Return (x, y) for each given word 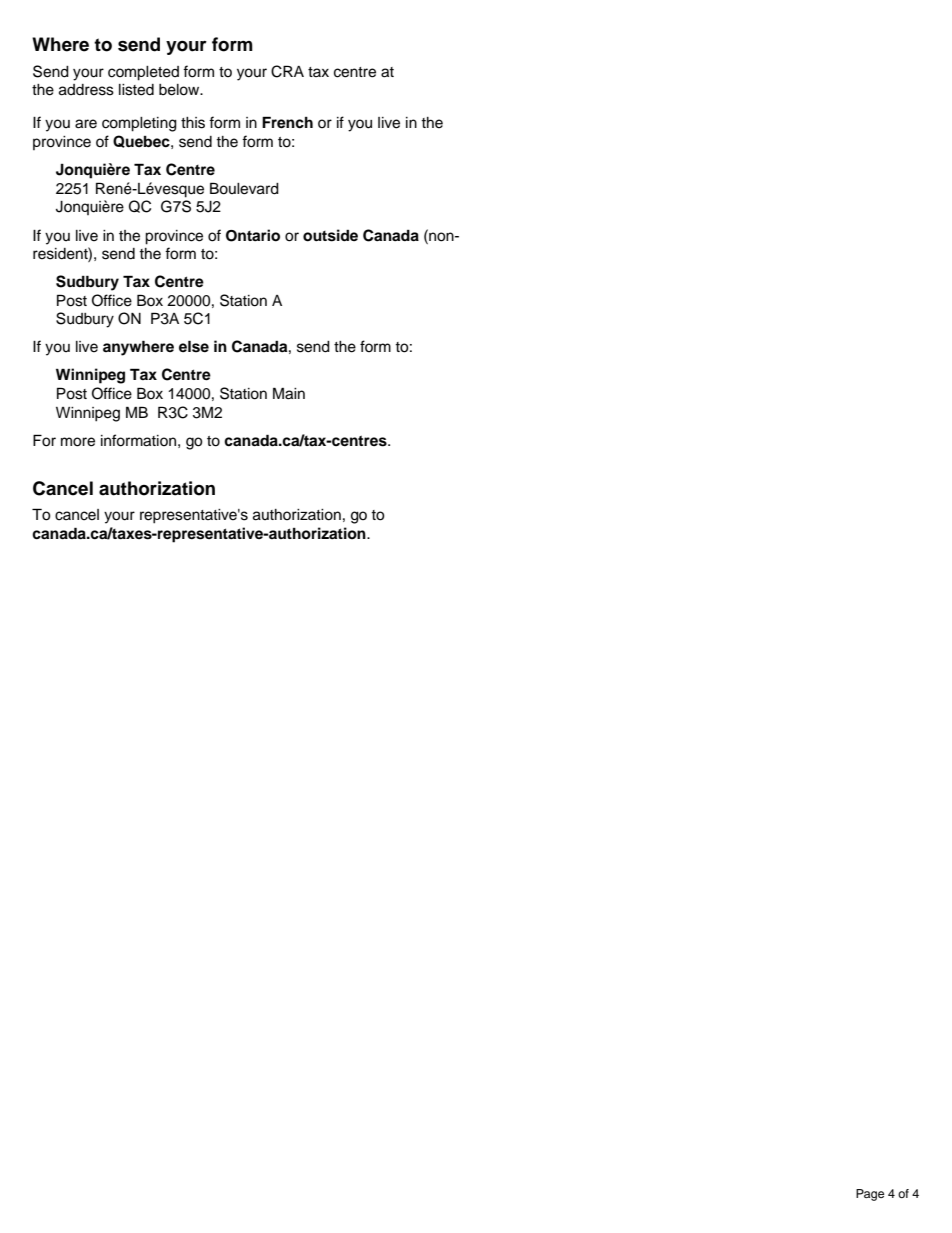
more (78, 442)
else (194, 346)
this (193, 123)
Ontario (253, 235)
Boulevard (244, 188)
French (287, 122)
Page (870, 1195)
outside (330, 235)
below (180, 90)
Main (289, 393)
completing (139, 124)
